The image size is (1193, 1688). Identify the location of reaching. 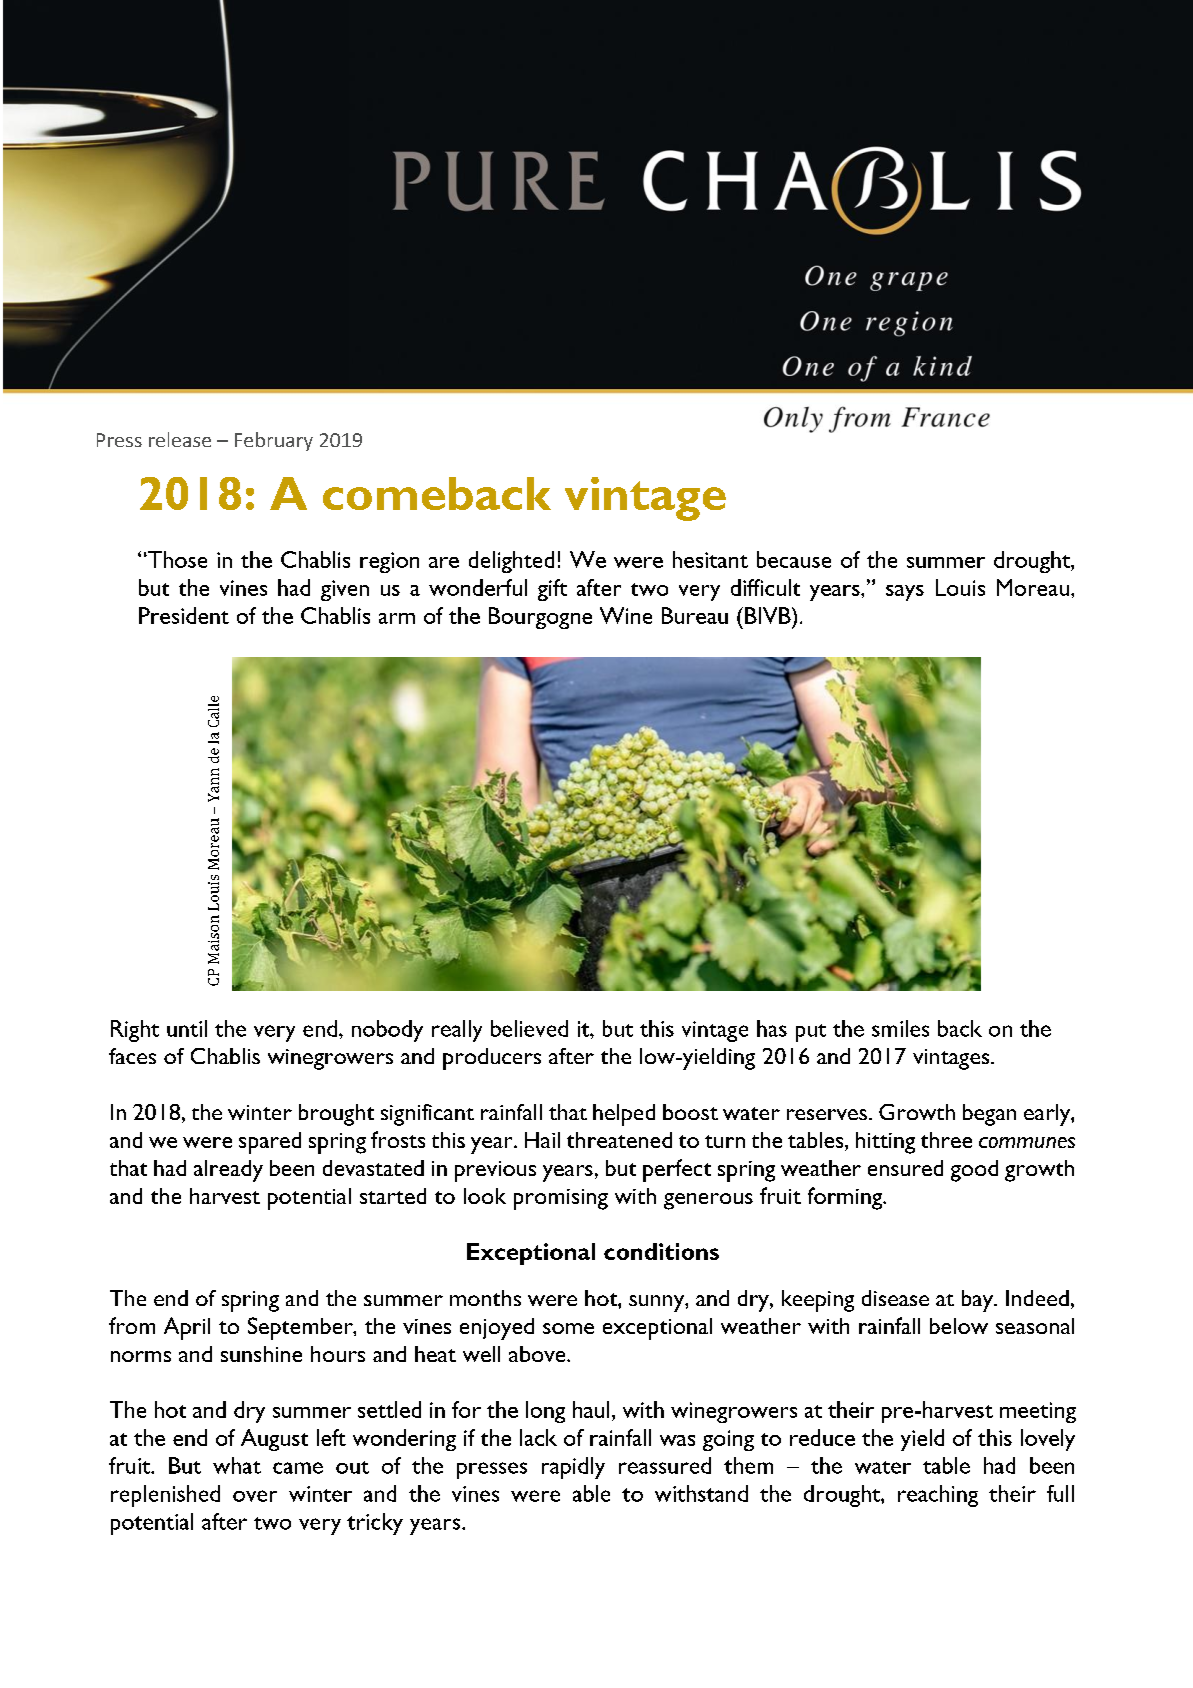
(938, 1496).
